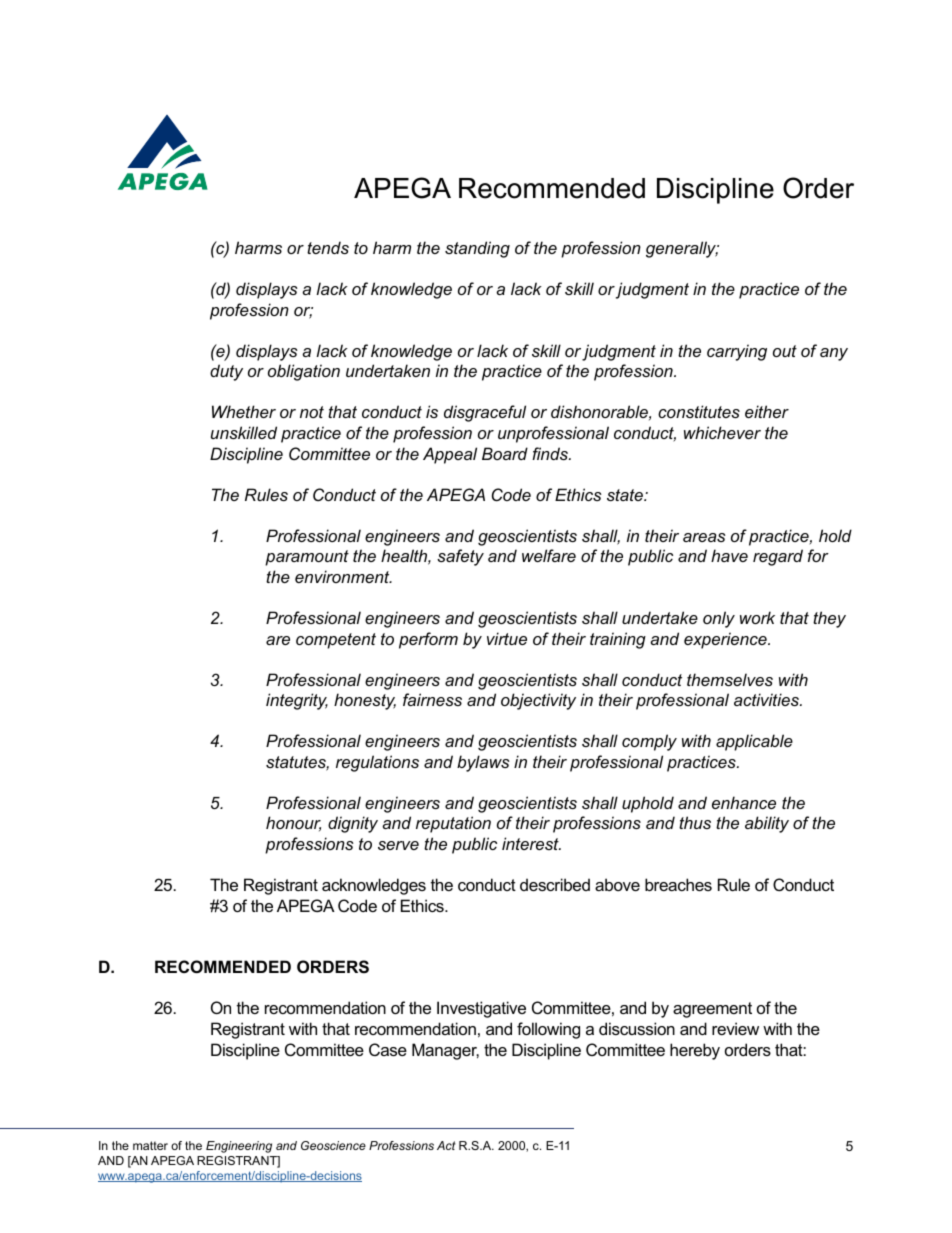  What do you see at coordinates (682, 249) in the page?
I see `generally` at bounding box center [682, 249].
